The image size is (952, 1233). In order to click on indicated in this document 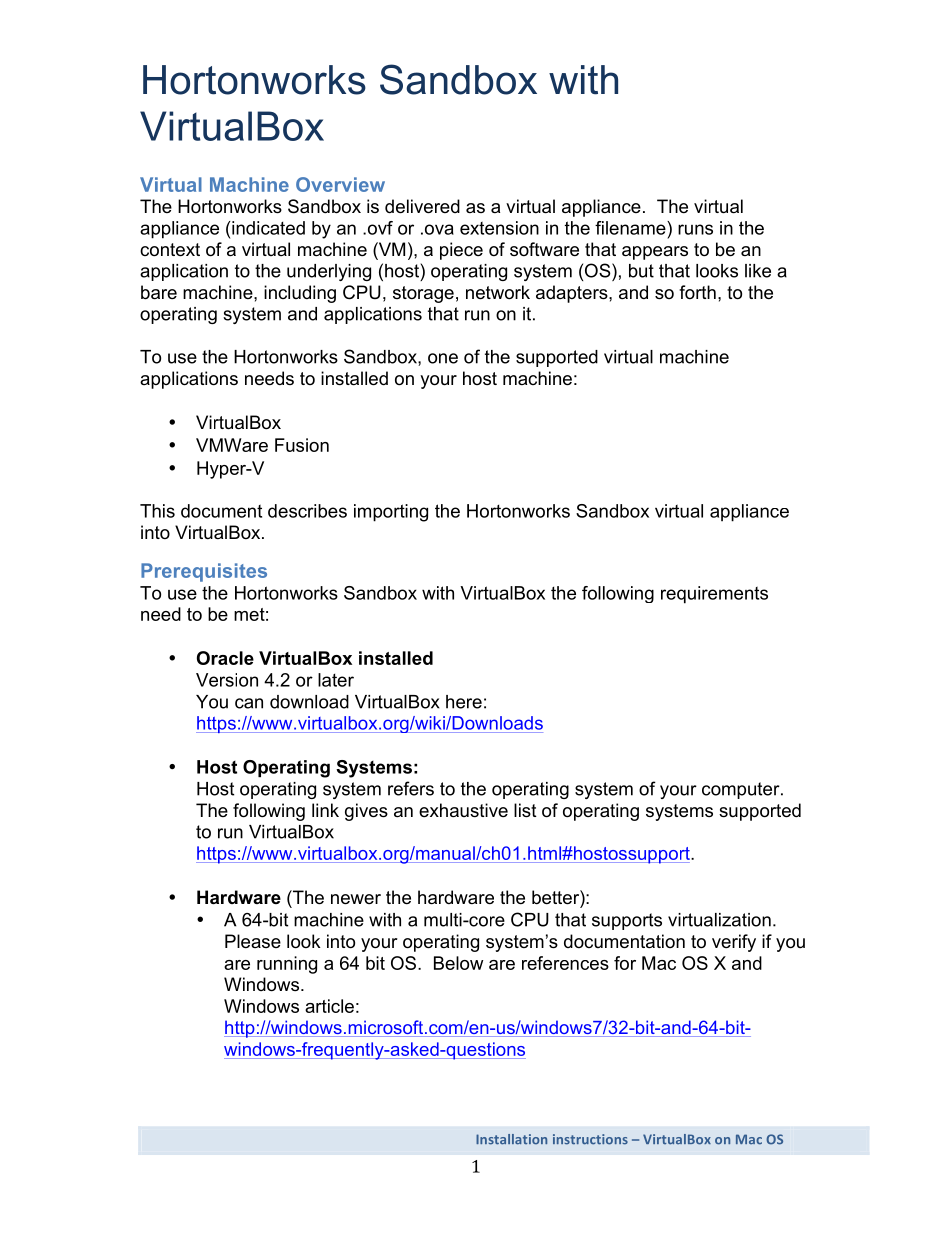, I will do `click(267, 228)`.
